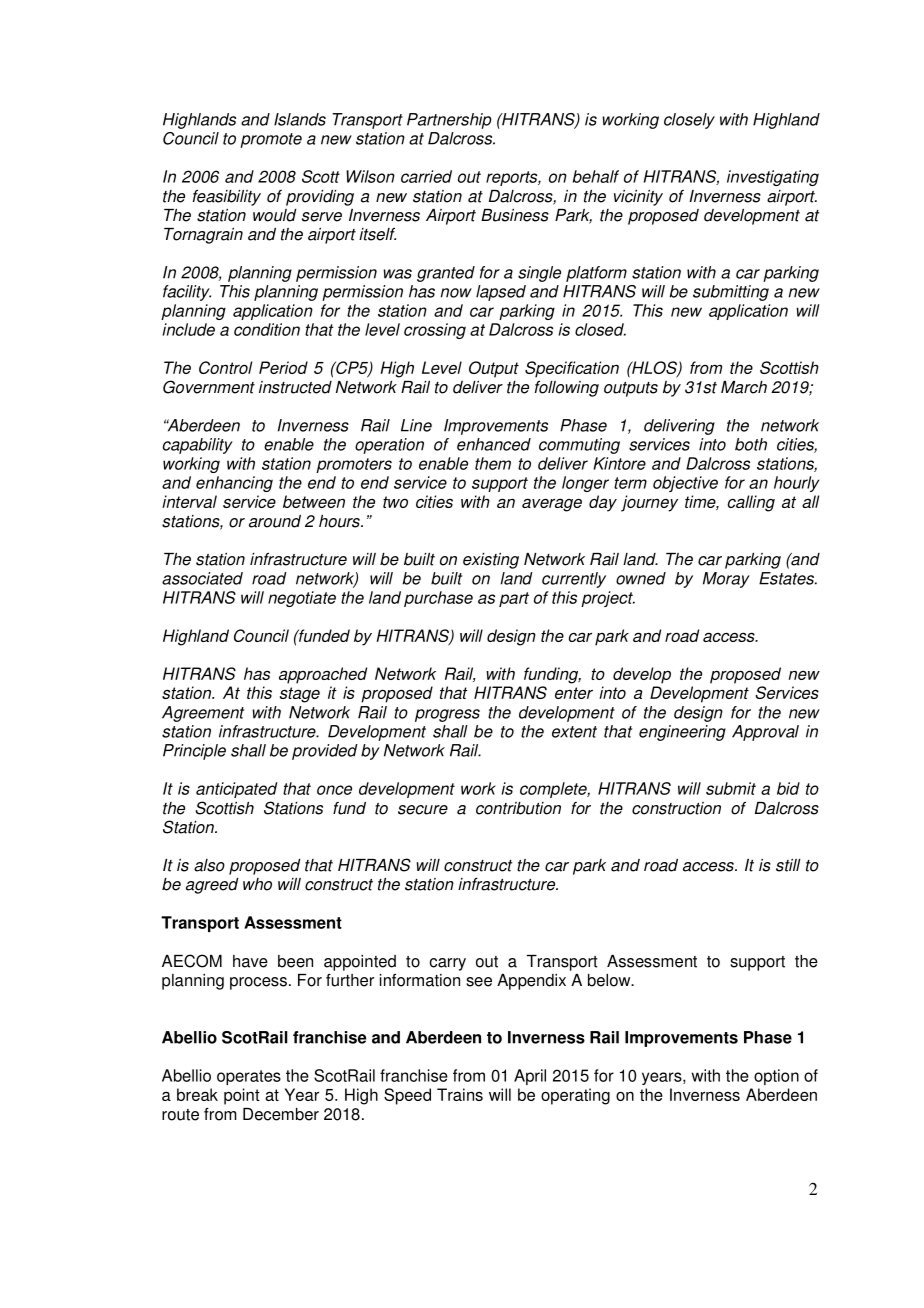 The width and height of the image is (924, 1308). I want to click on crossing, so click(435, 331).
